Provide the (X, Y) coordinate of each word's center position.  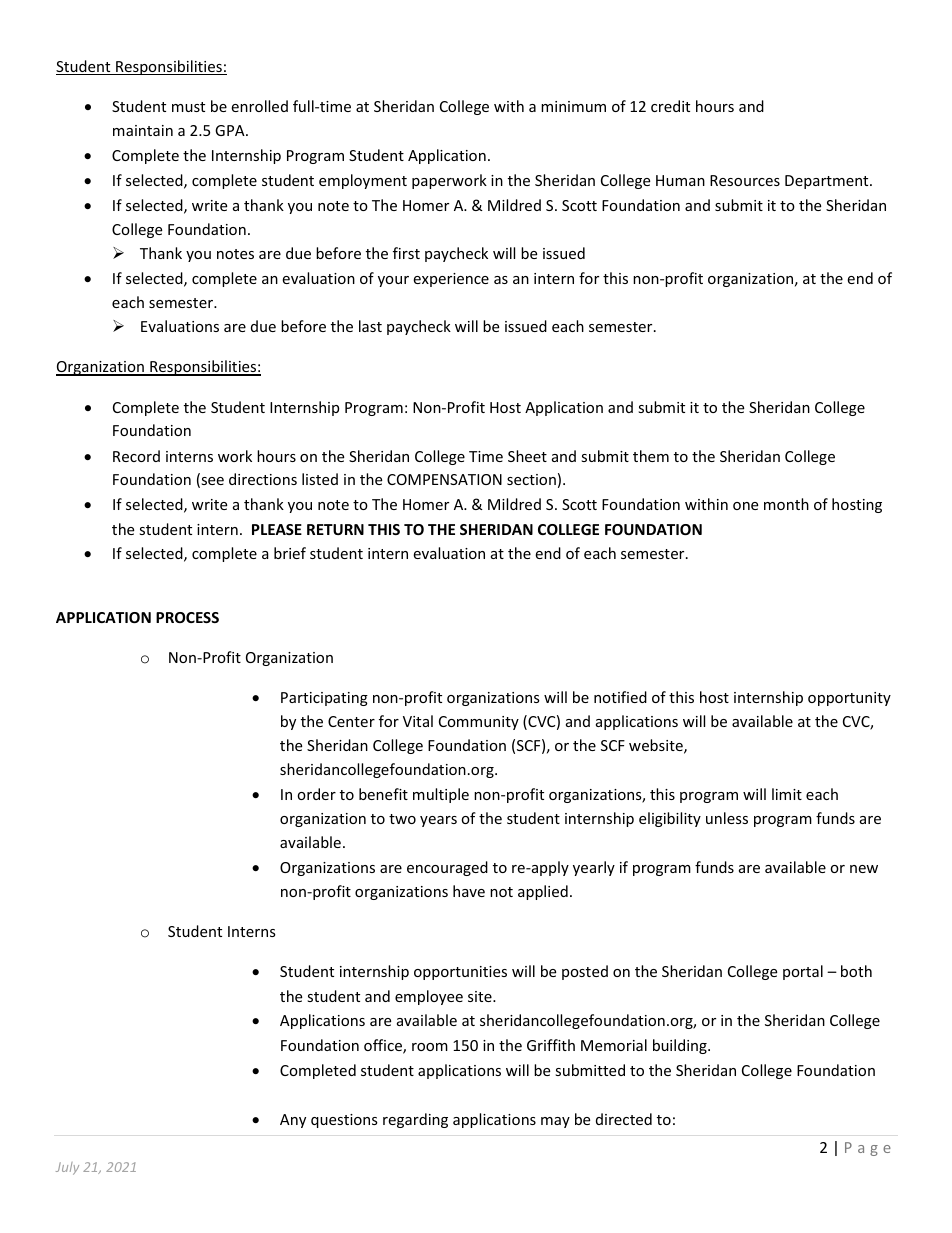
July (67, 1168)
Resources (745, 180)
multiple (441, 795)
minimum (573, 106)
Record (136, 456)
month (786, 504)
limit (787, 794)
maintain (143, 130)
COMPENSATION (444, 479)
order (316, 794)
